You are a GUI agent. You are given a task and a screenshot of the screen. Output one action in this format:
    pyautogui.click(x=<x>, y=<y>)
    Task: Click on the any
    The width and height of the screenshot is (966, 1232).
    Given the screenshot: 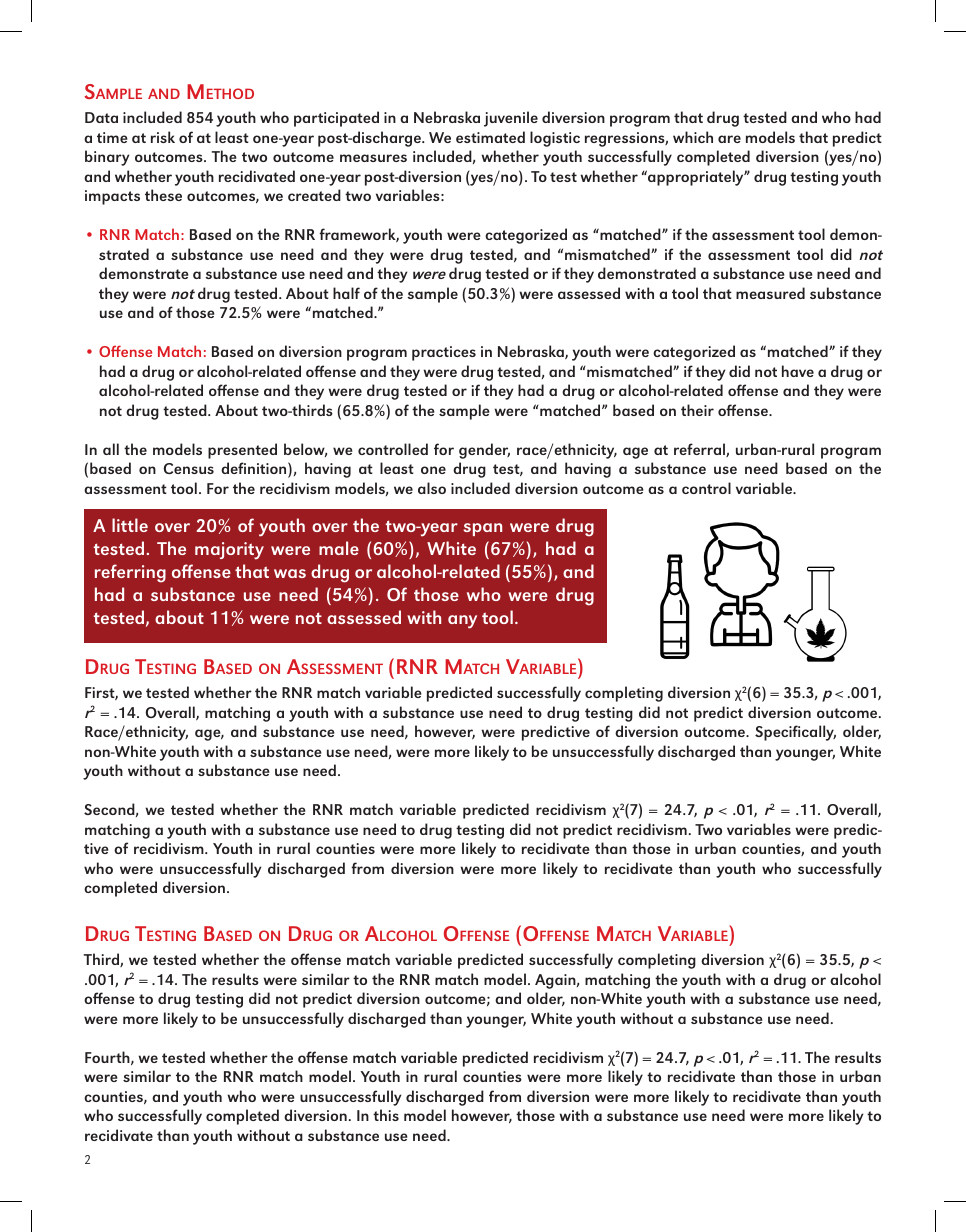 What is the action you would take?
    pyautogui.click(x=462, y=622)
